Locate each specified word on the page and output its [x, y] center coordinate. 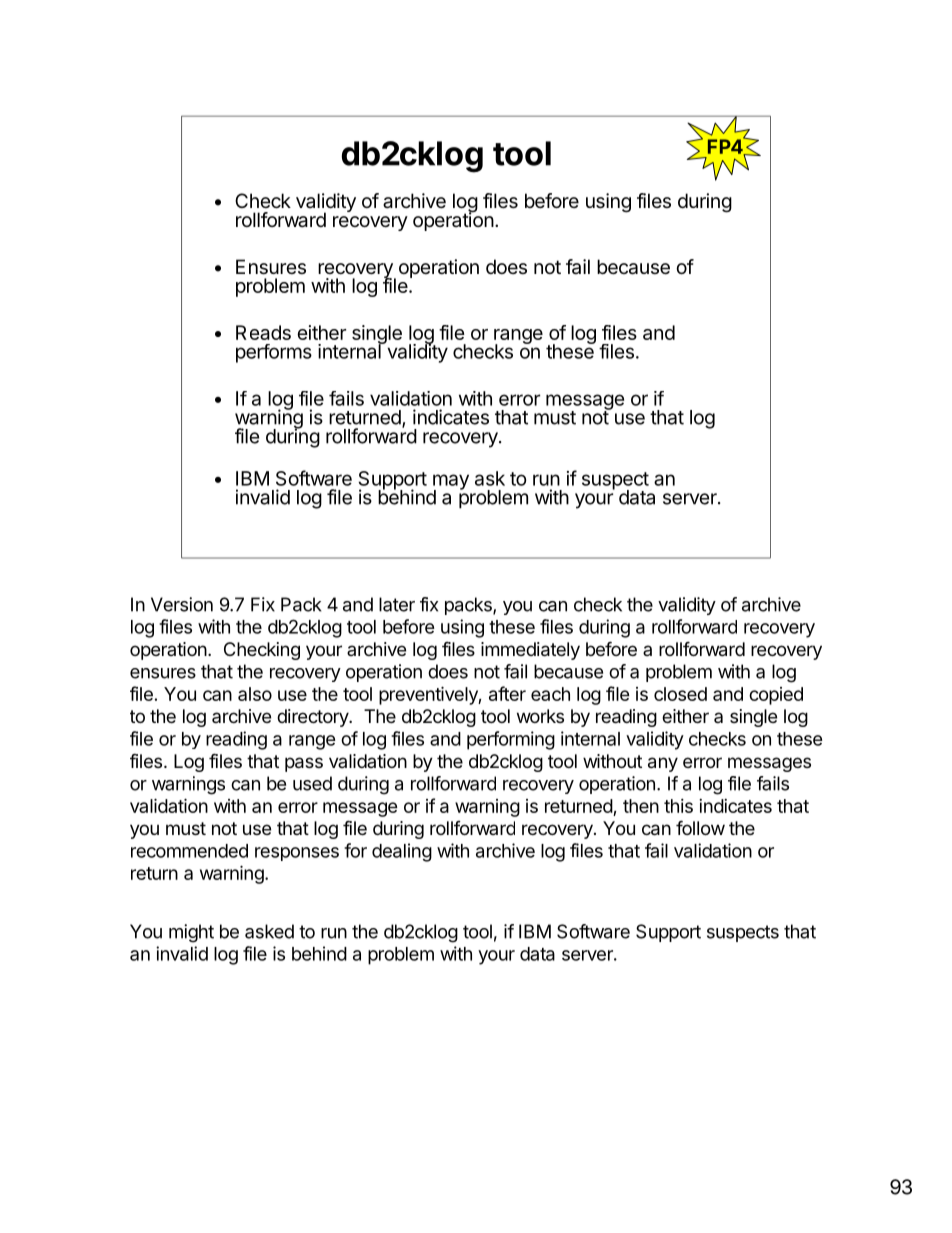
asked [269, 931]
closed [680, 694]
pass [304, 764]
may [451, 483]
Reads [263, 332]
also [255, 694]
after [507, 693]
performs [274, 353]
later [397, 604]
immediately [530, 651]
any [663, 764]
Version [182, 604]
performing [511, 740]
